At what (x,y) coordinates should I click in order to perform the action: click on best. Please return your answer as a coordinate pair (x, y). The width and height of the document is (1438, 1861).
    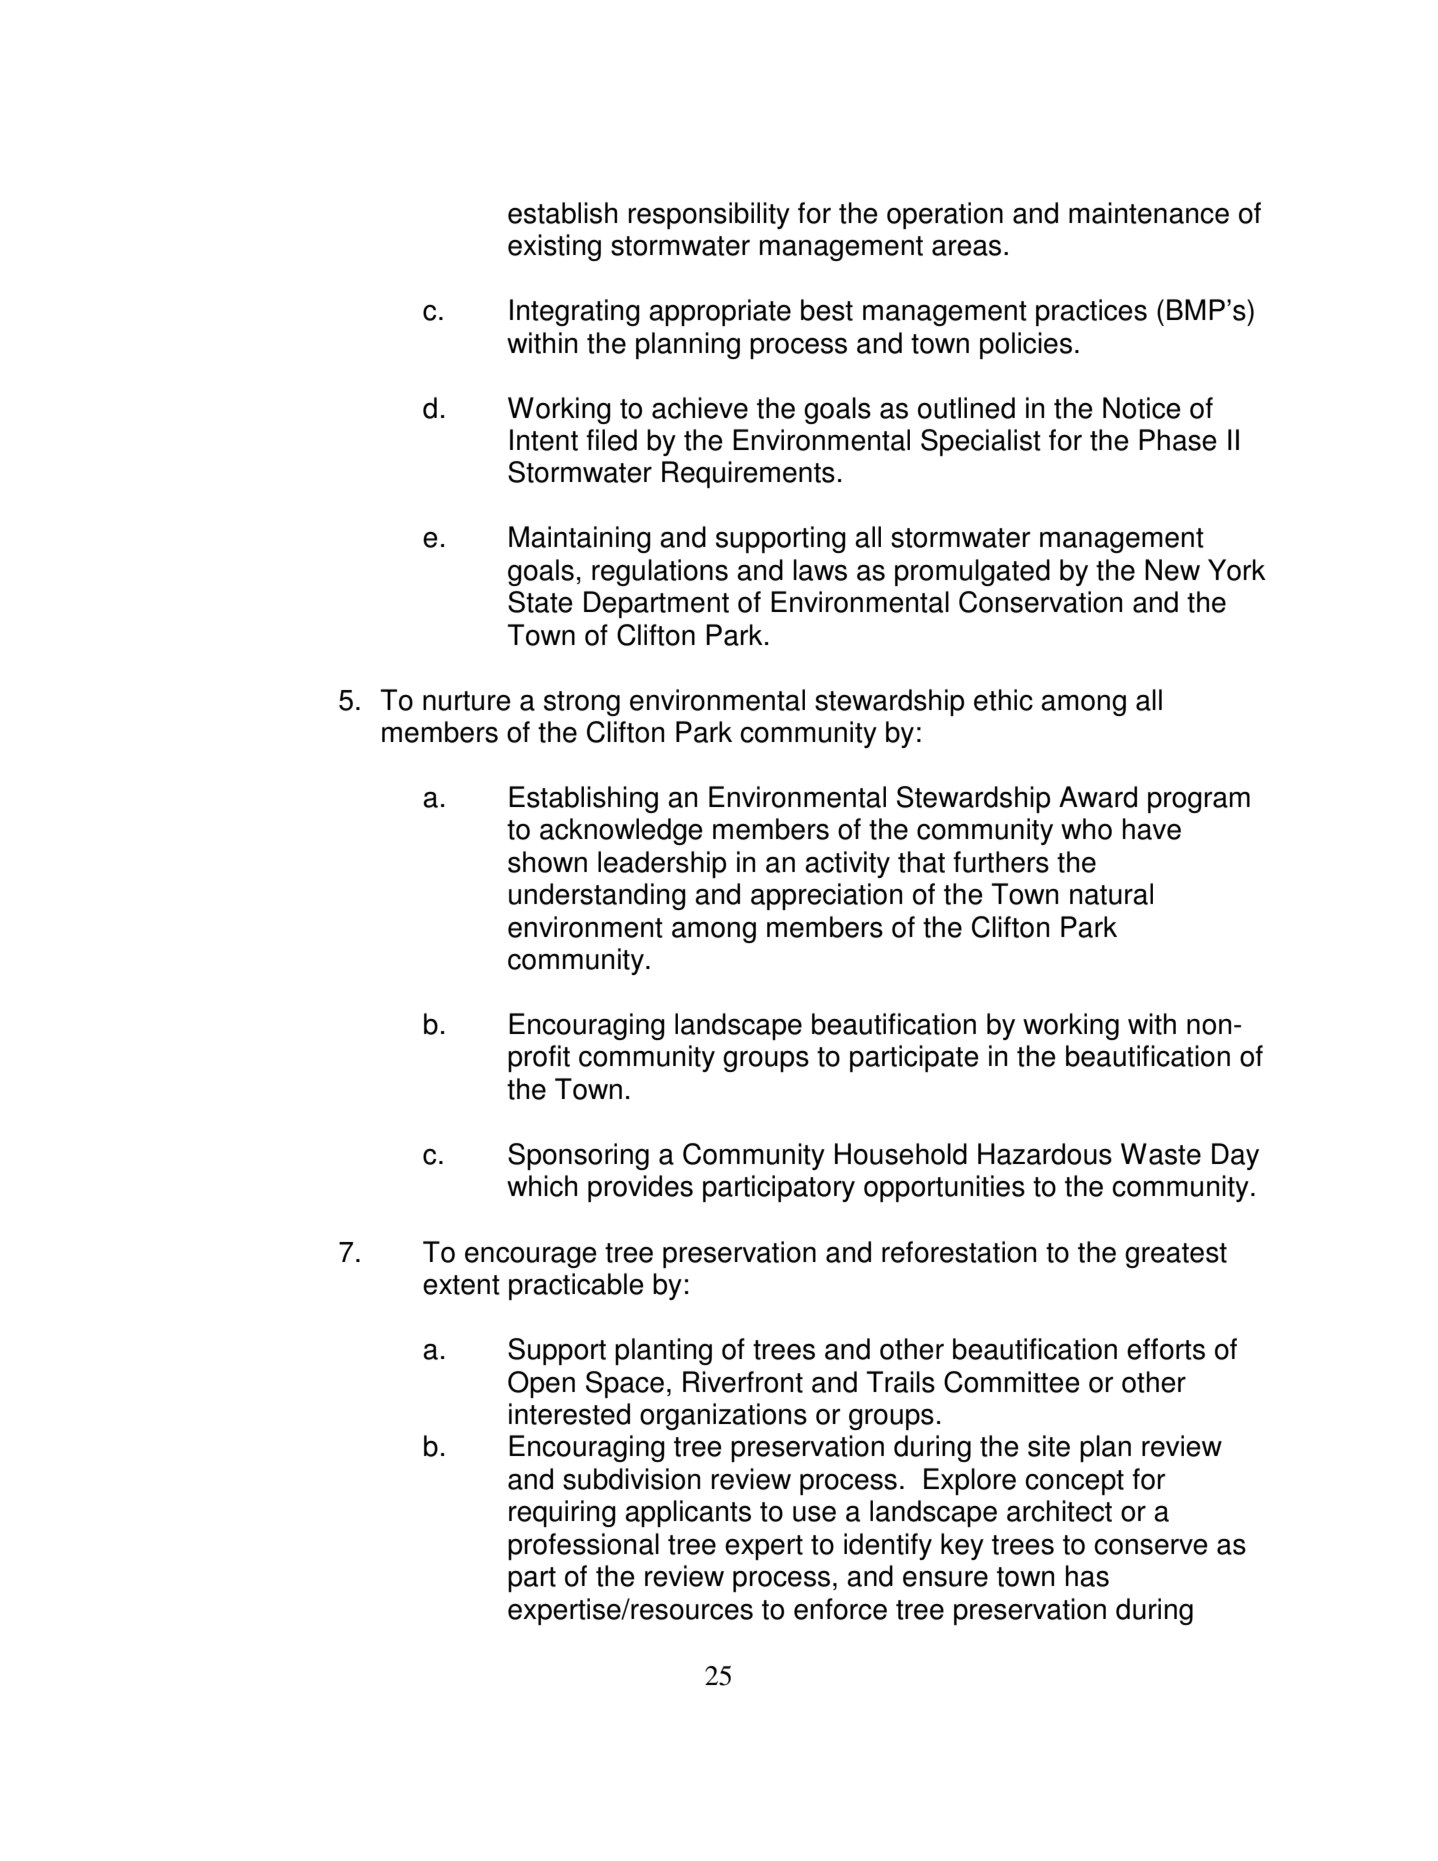
    Looking at the image, I should click on (827, 310).
